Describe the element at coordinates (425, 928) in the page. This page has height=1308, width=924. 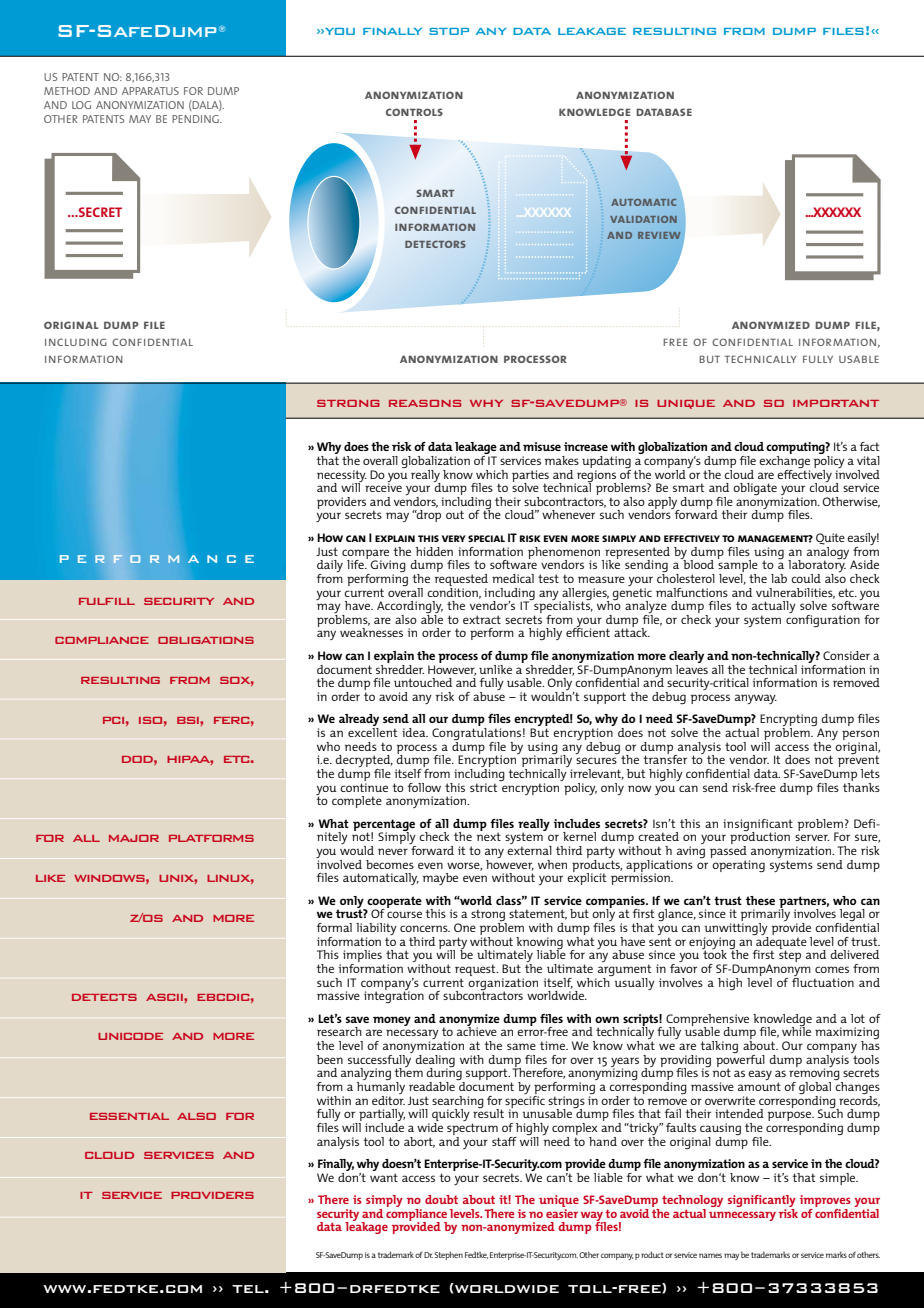
I see `concerns` at that location.
